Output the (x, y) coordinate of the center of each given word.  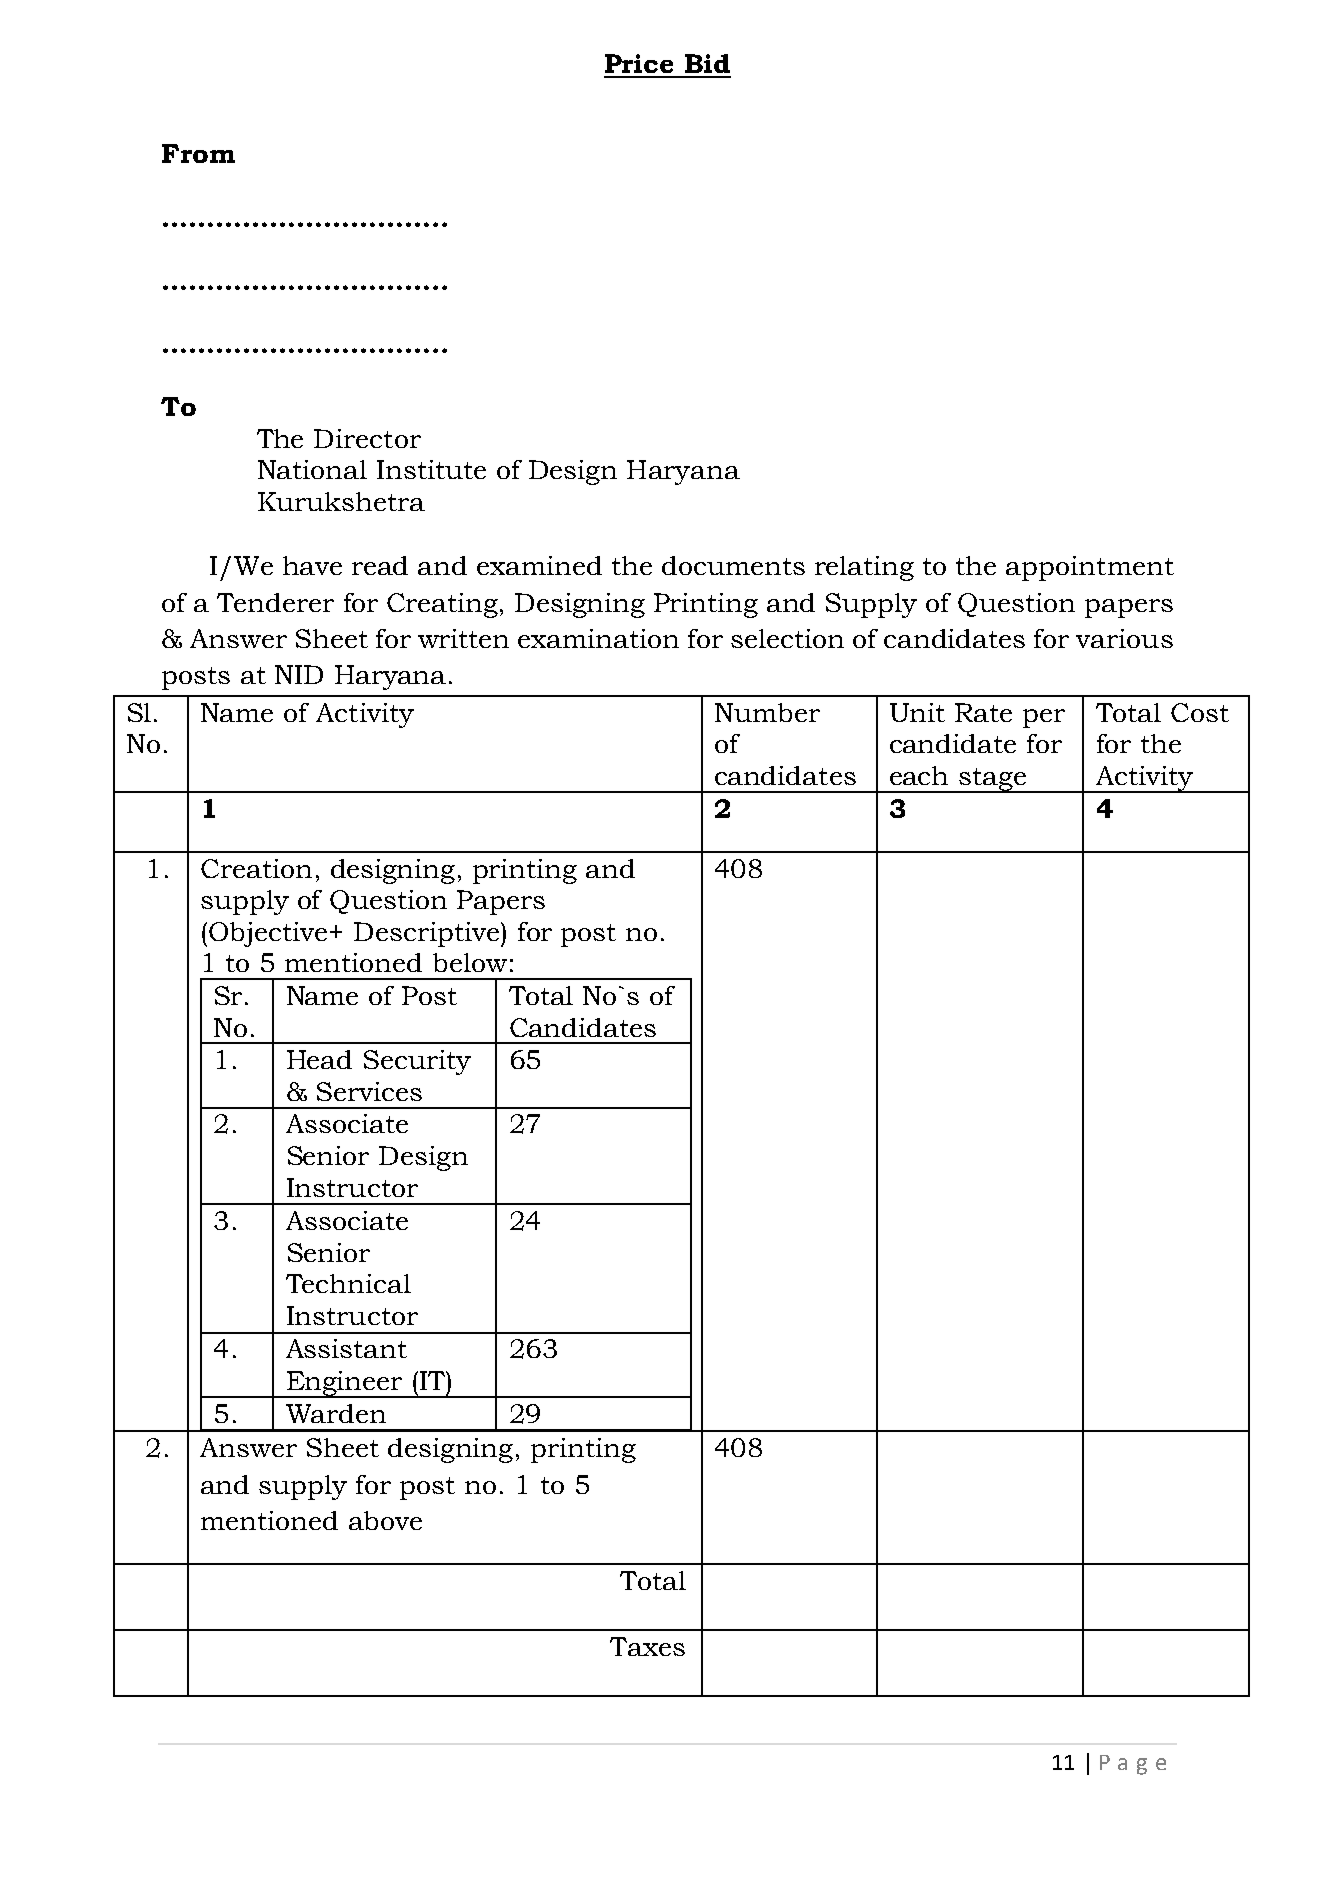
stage (993, 780)
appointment (1090, 568)
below (470, 962)
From (198, 153)
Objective (270, 934)
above (385, 1520)
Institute (431, 469)
